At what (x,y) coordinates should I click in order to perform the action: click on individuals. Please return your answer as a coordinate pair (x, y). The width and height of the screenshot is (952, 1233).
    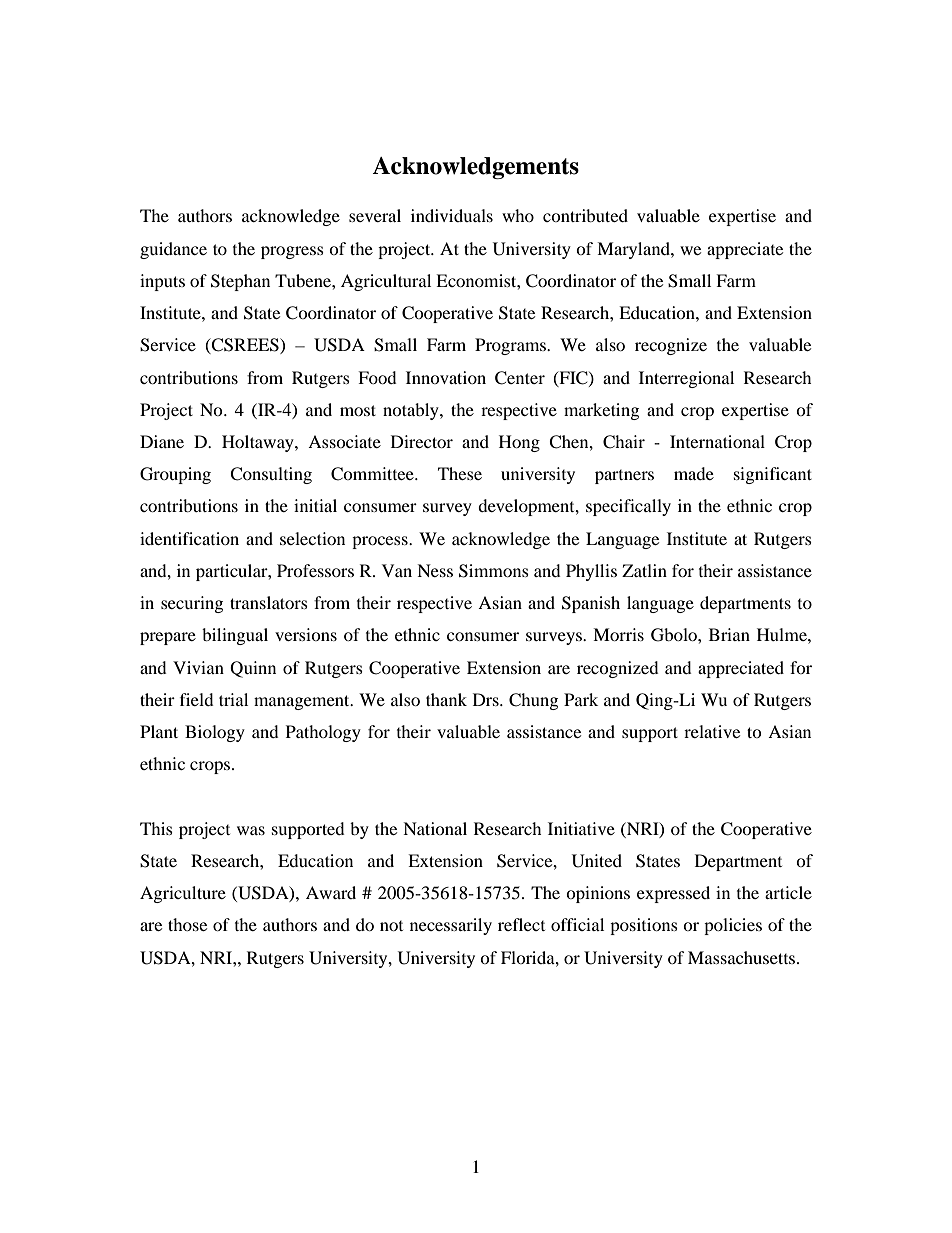
    Looking at the image, I should click on (452, 215).
